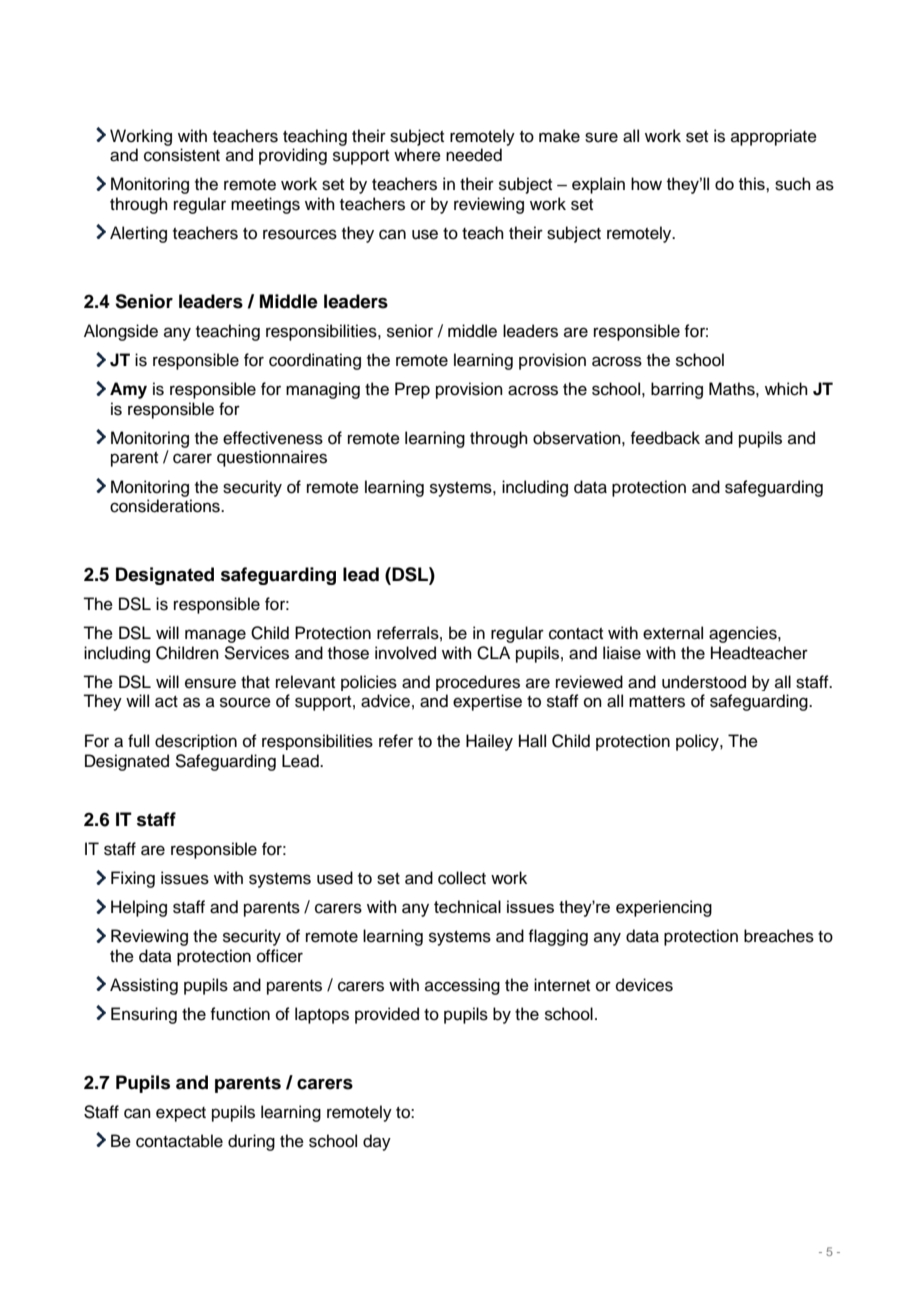 This screenshot has height=1309, width=924. Describe the element at coordinates (474, 155) in the screenshot. I see `needed` at that location.
